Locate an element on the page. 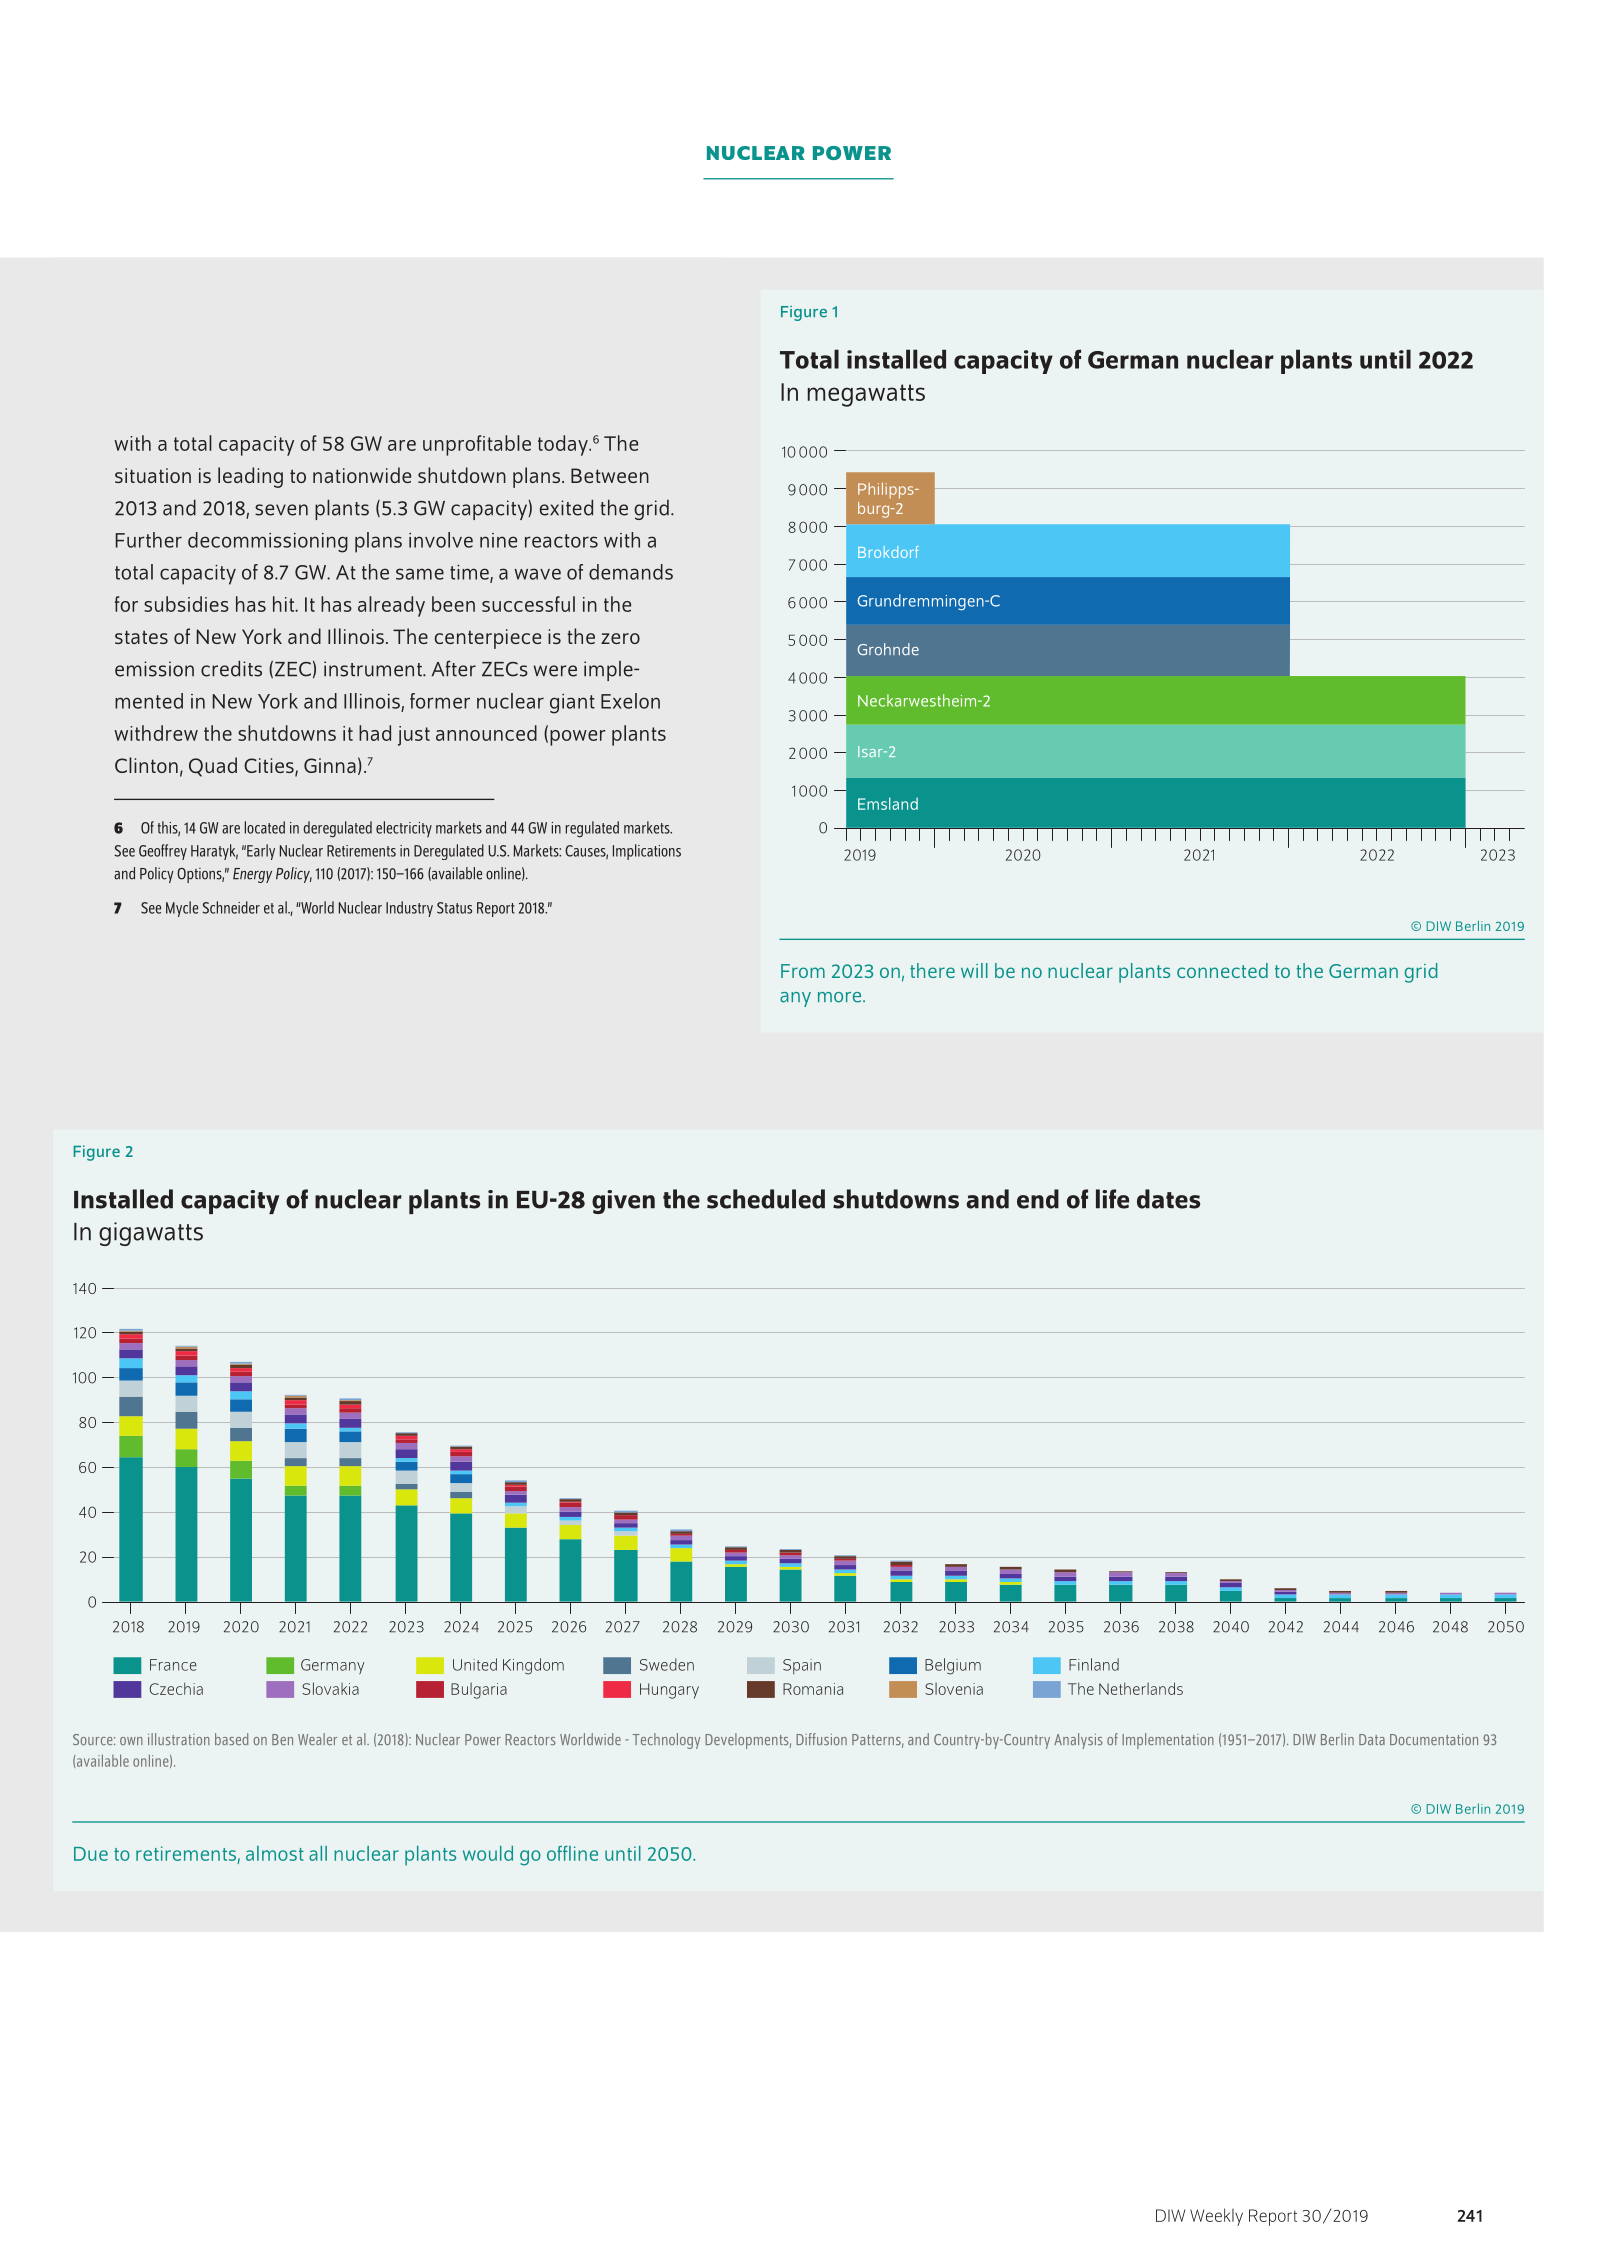 The height and width of the page is (2259, 1597). Due is located at coordinates (91, 1854).
